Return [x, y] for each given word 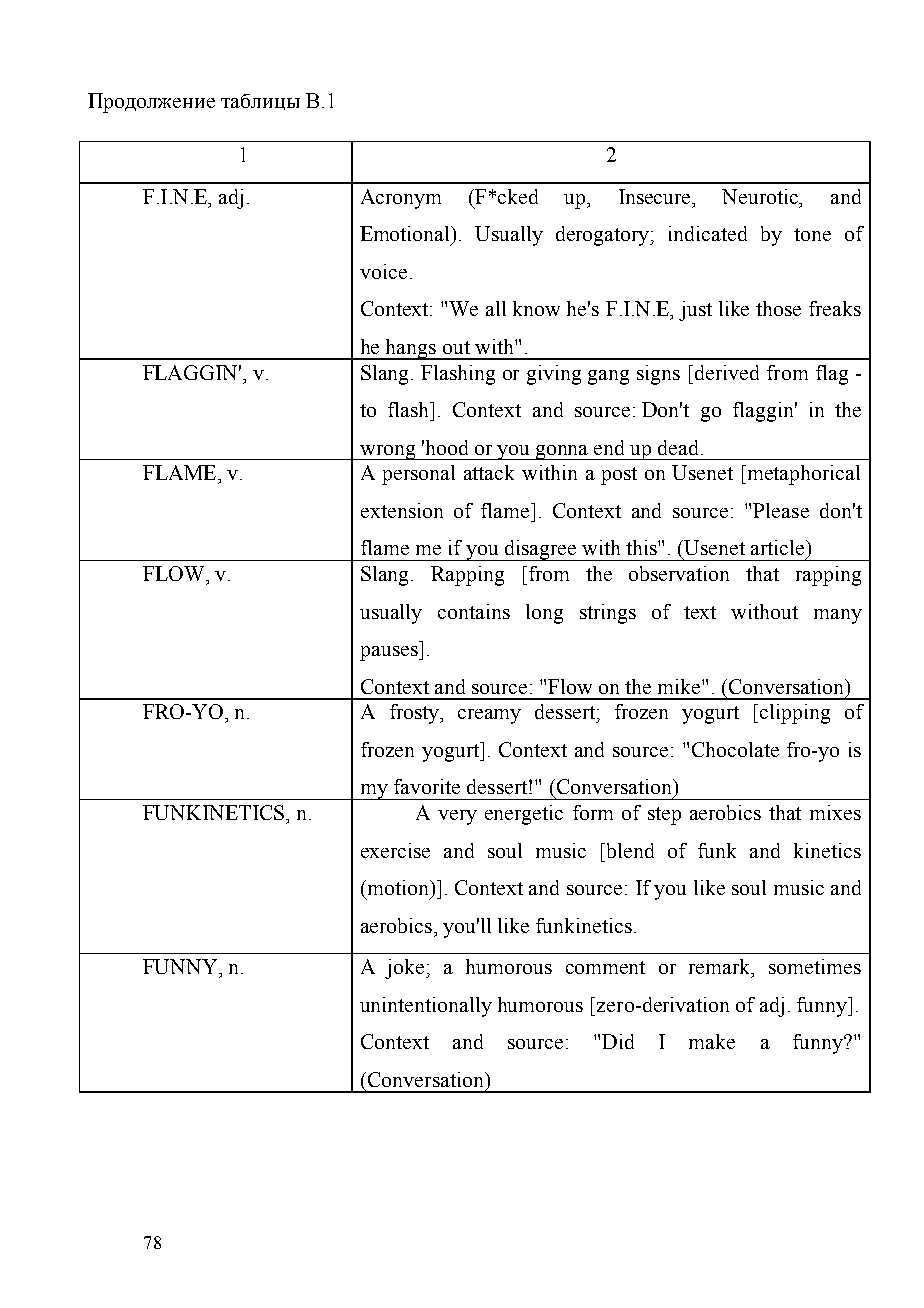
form [593, 812]
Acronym [401, 199]
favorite [427, 786]
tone [812, 234]
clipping [795, 714]
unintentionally [426, 1007]
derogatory [604, 236]
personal [418, 475]
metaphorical [804, 475]
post [619, 476]
